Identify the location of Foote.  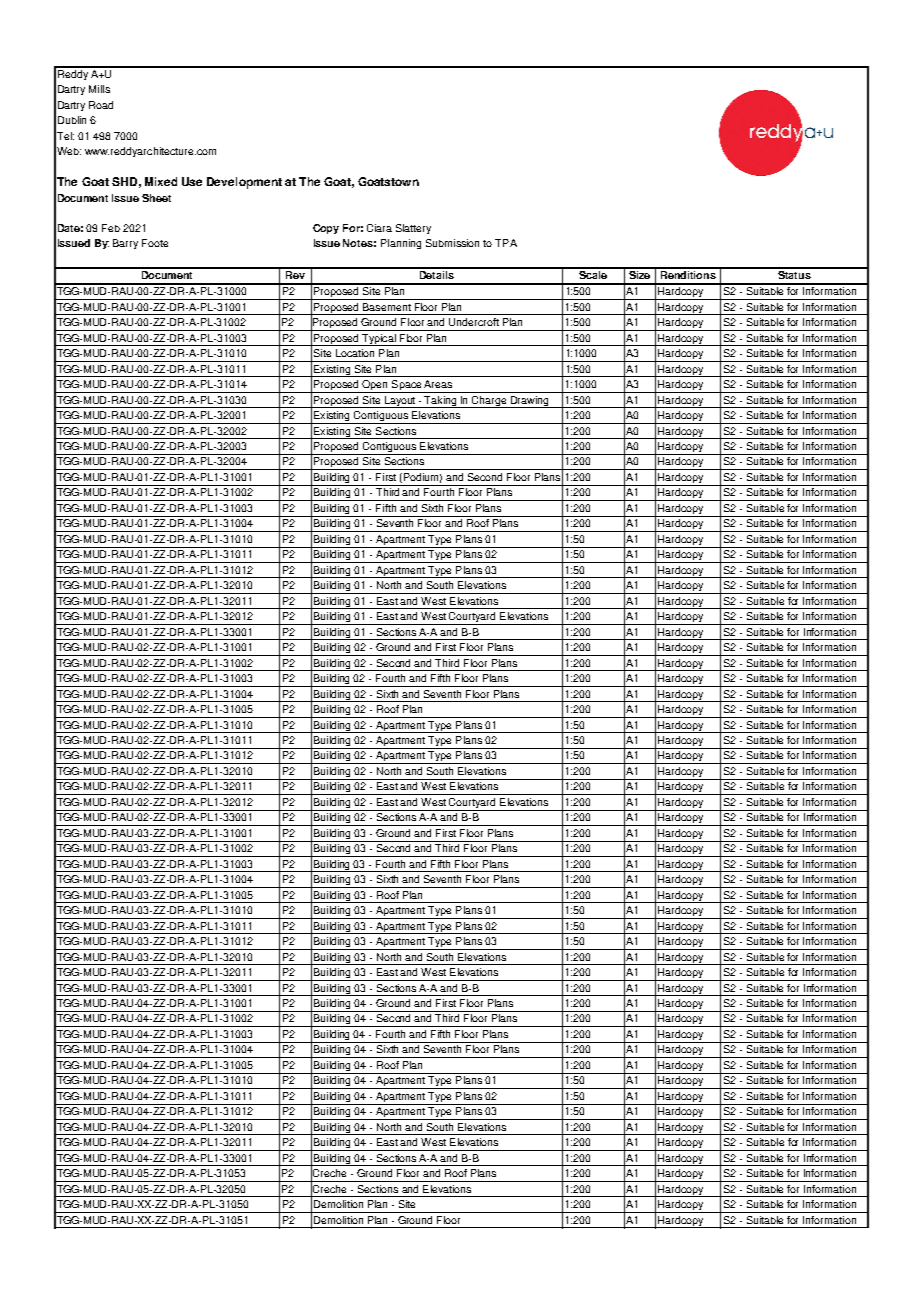
(155, 243).
